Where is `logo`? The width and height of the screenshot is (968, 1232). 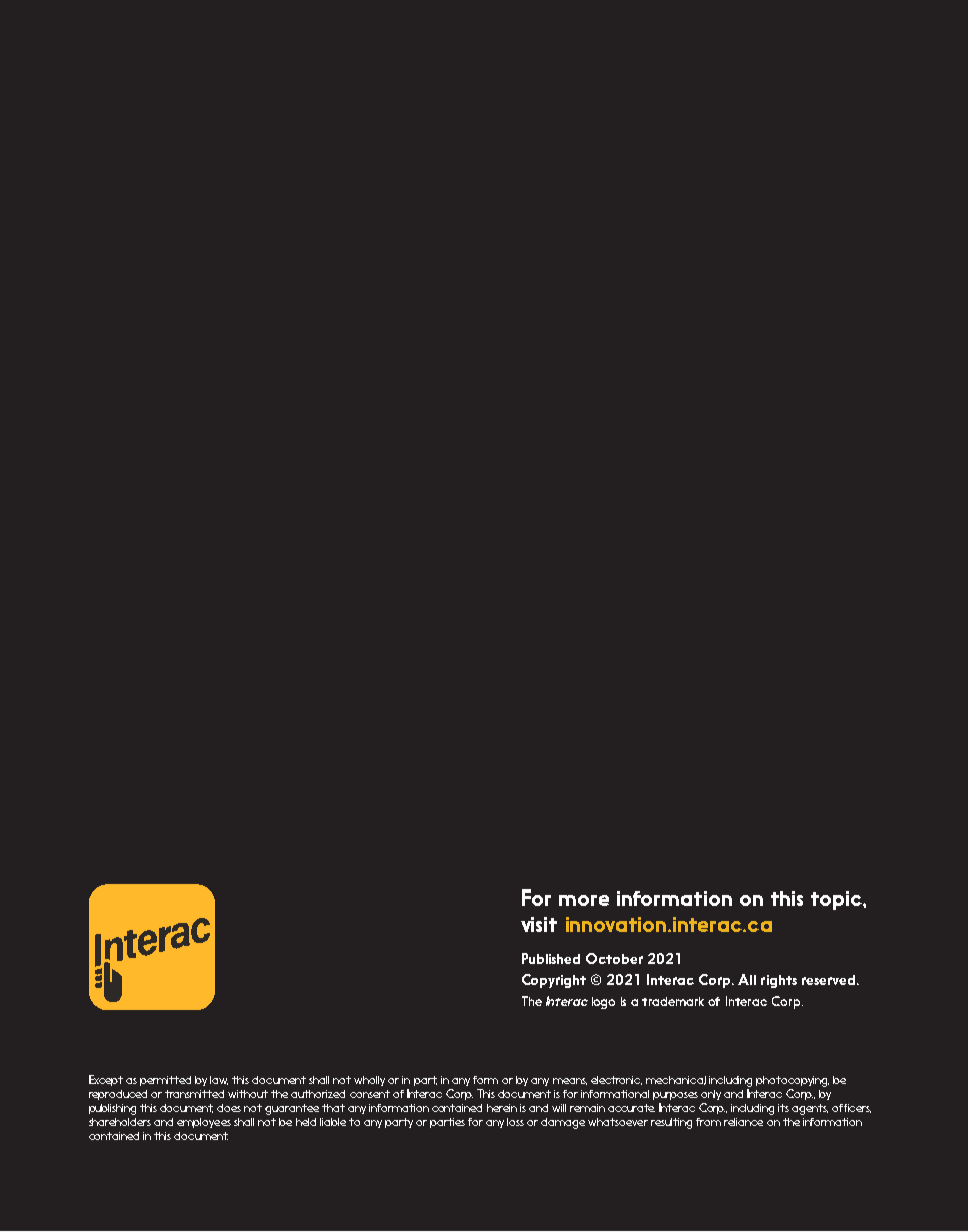 logo is located at coordinates (603, 1003).
